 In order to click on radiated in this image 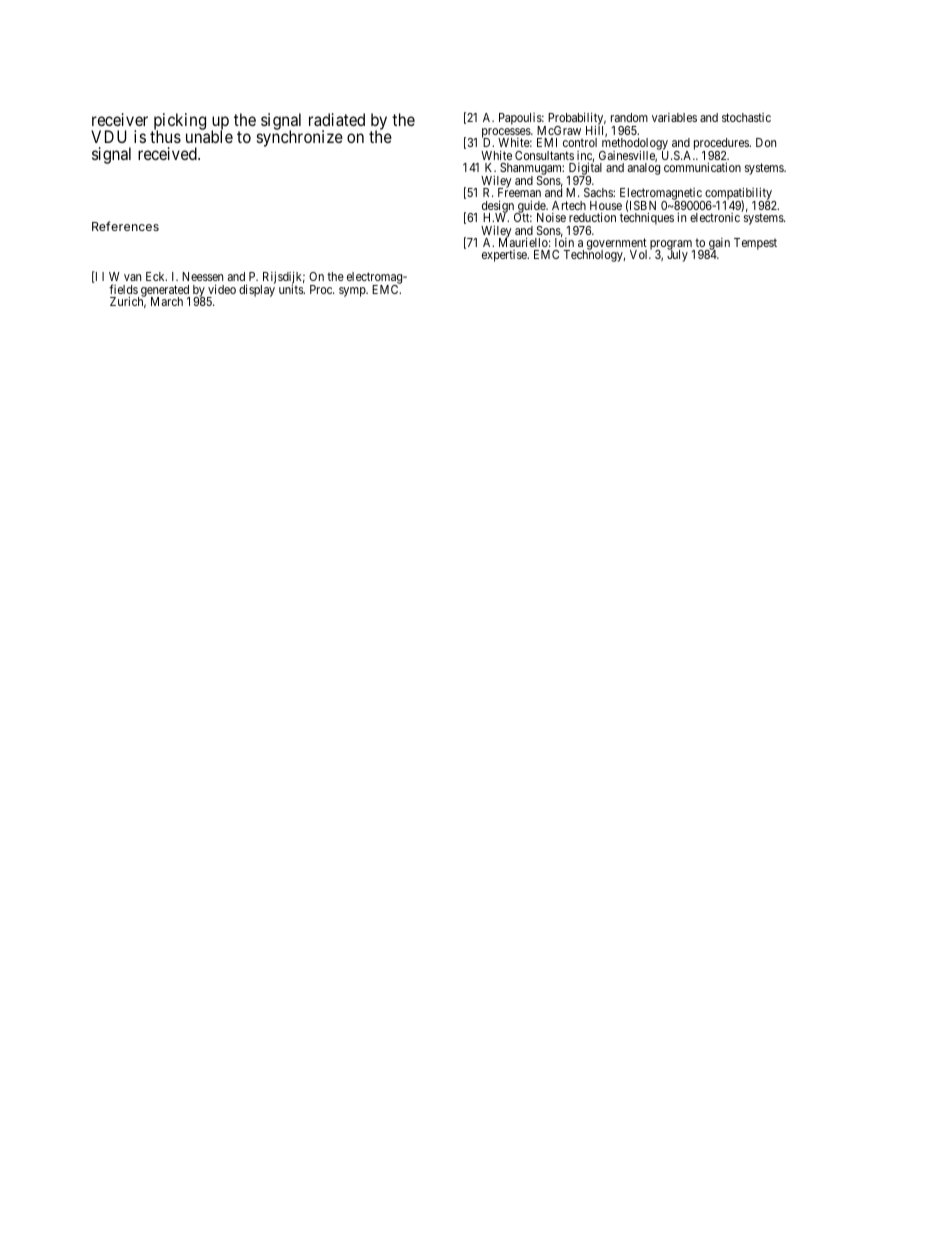, I will do `click(337, 119)`.
